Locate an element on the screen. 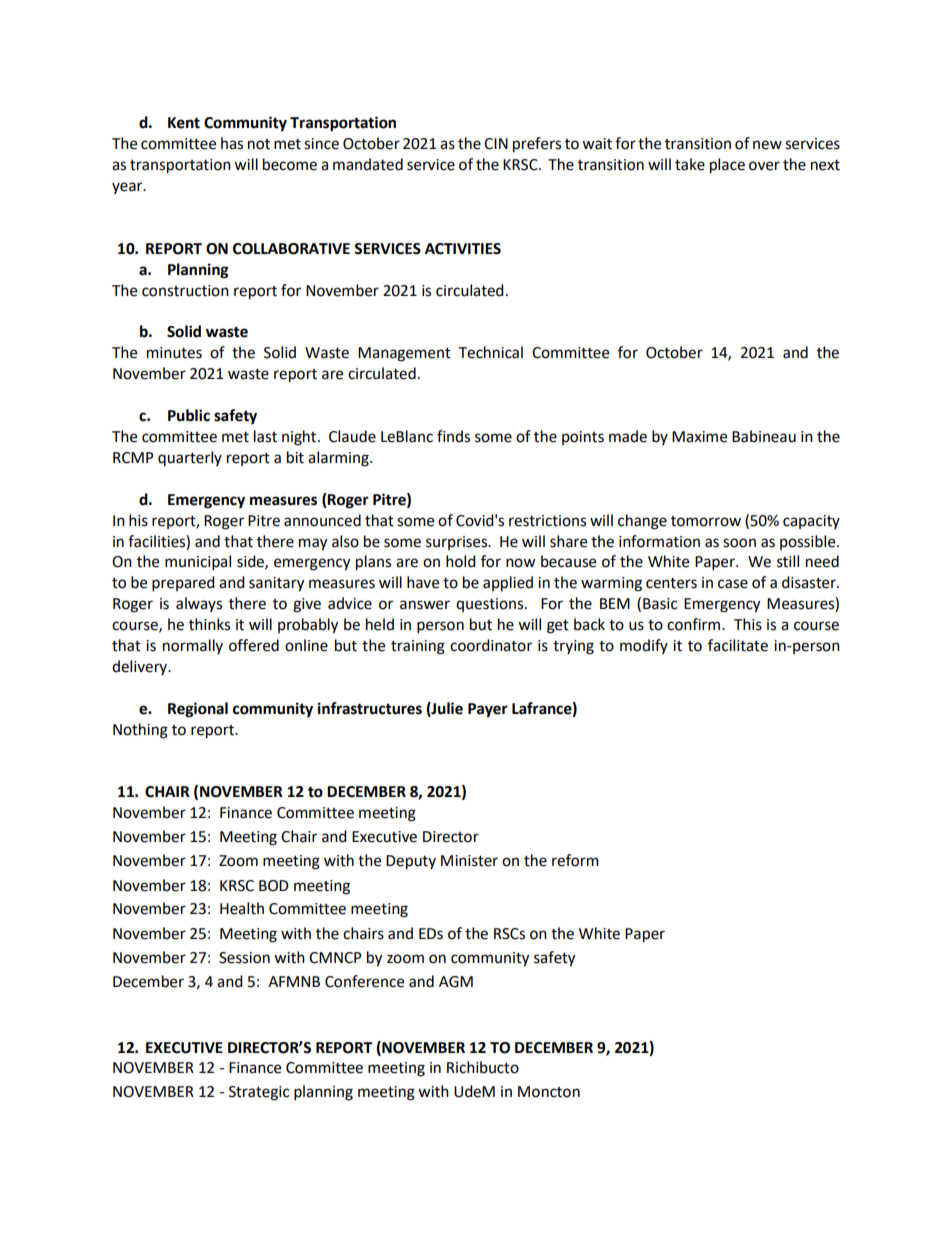 This screenshot has height=1233, width=952. always is located at coordinates (199, 604).
